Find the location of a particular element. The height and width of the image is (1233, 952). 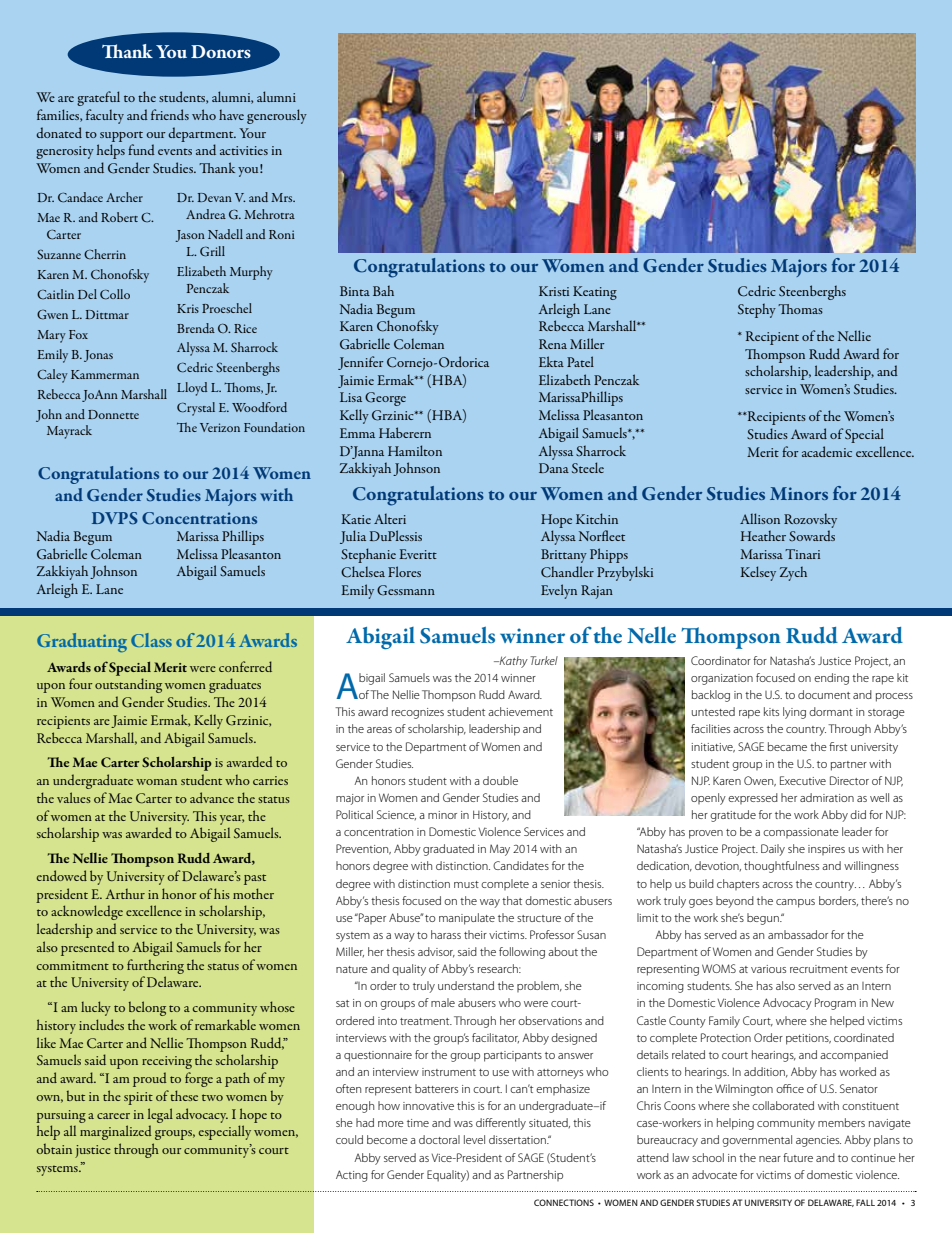

friends is located at coordinates (170, 114).
